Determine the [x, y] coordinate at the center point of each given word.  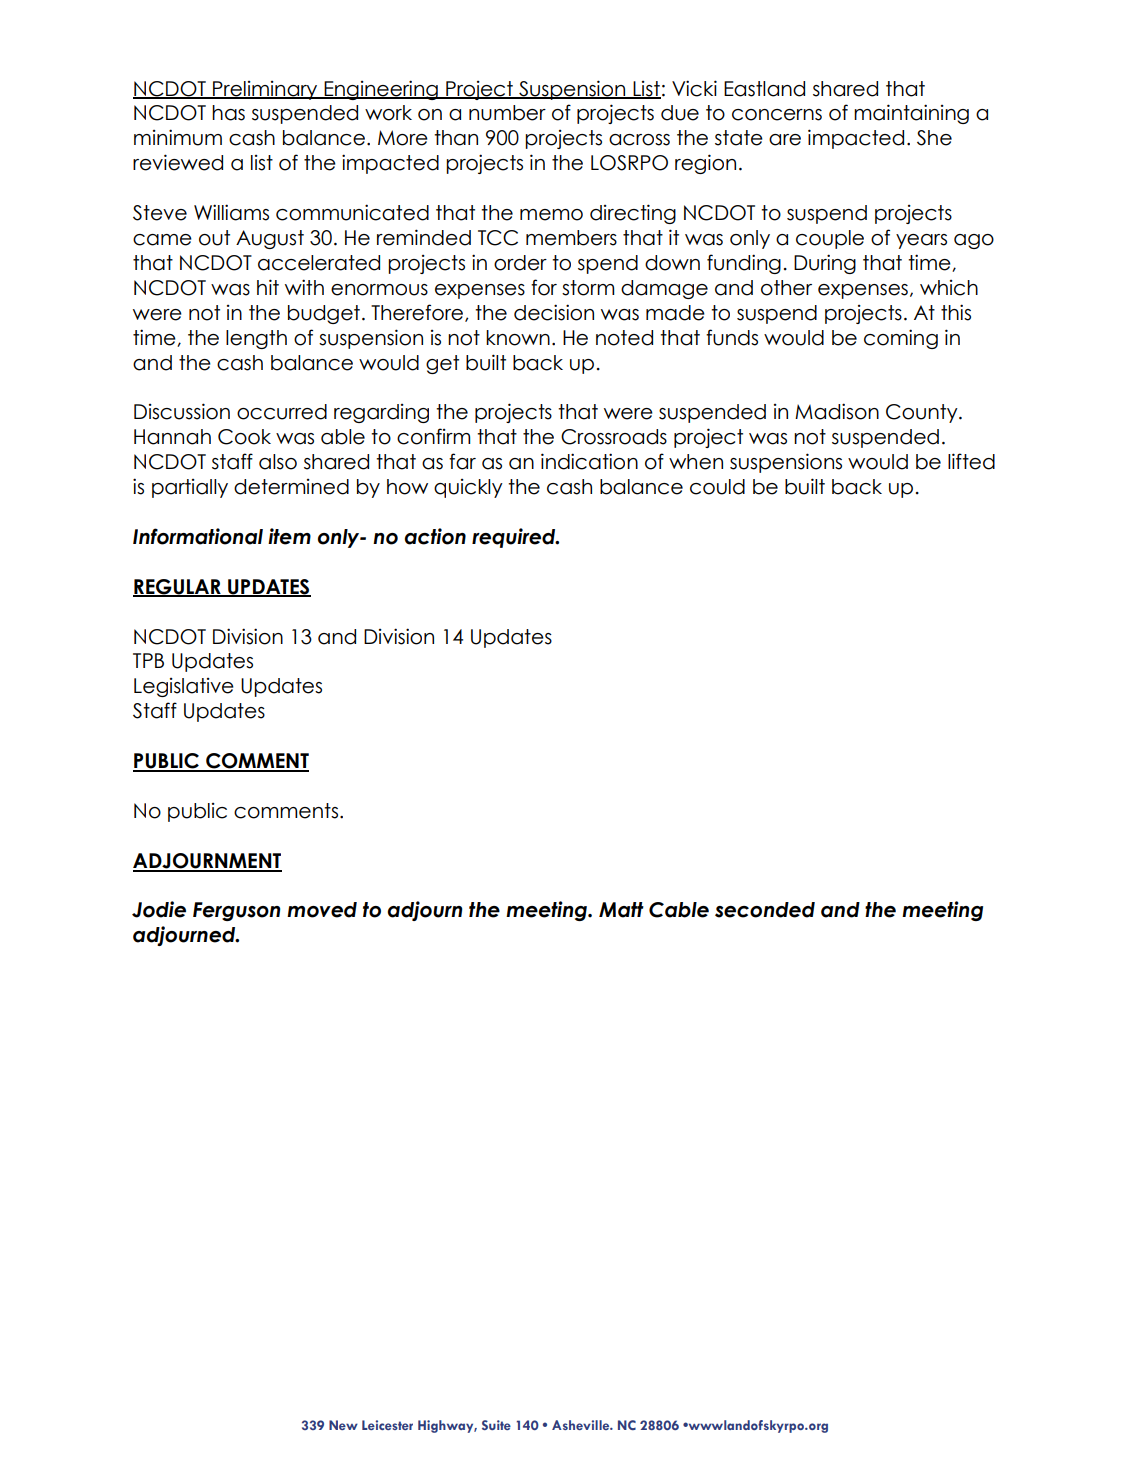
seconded [765, 910]
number [507, 113]
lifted [971, 461]
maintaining [911, 114]
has [228, 113]
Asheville [582, 1425]
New [343, 1425]
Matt [621, 910]
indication [589, 461]
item [289, 536]
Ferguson [236, 911]
